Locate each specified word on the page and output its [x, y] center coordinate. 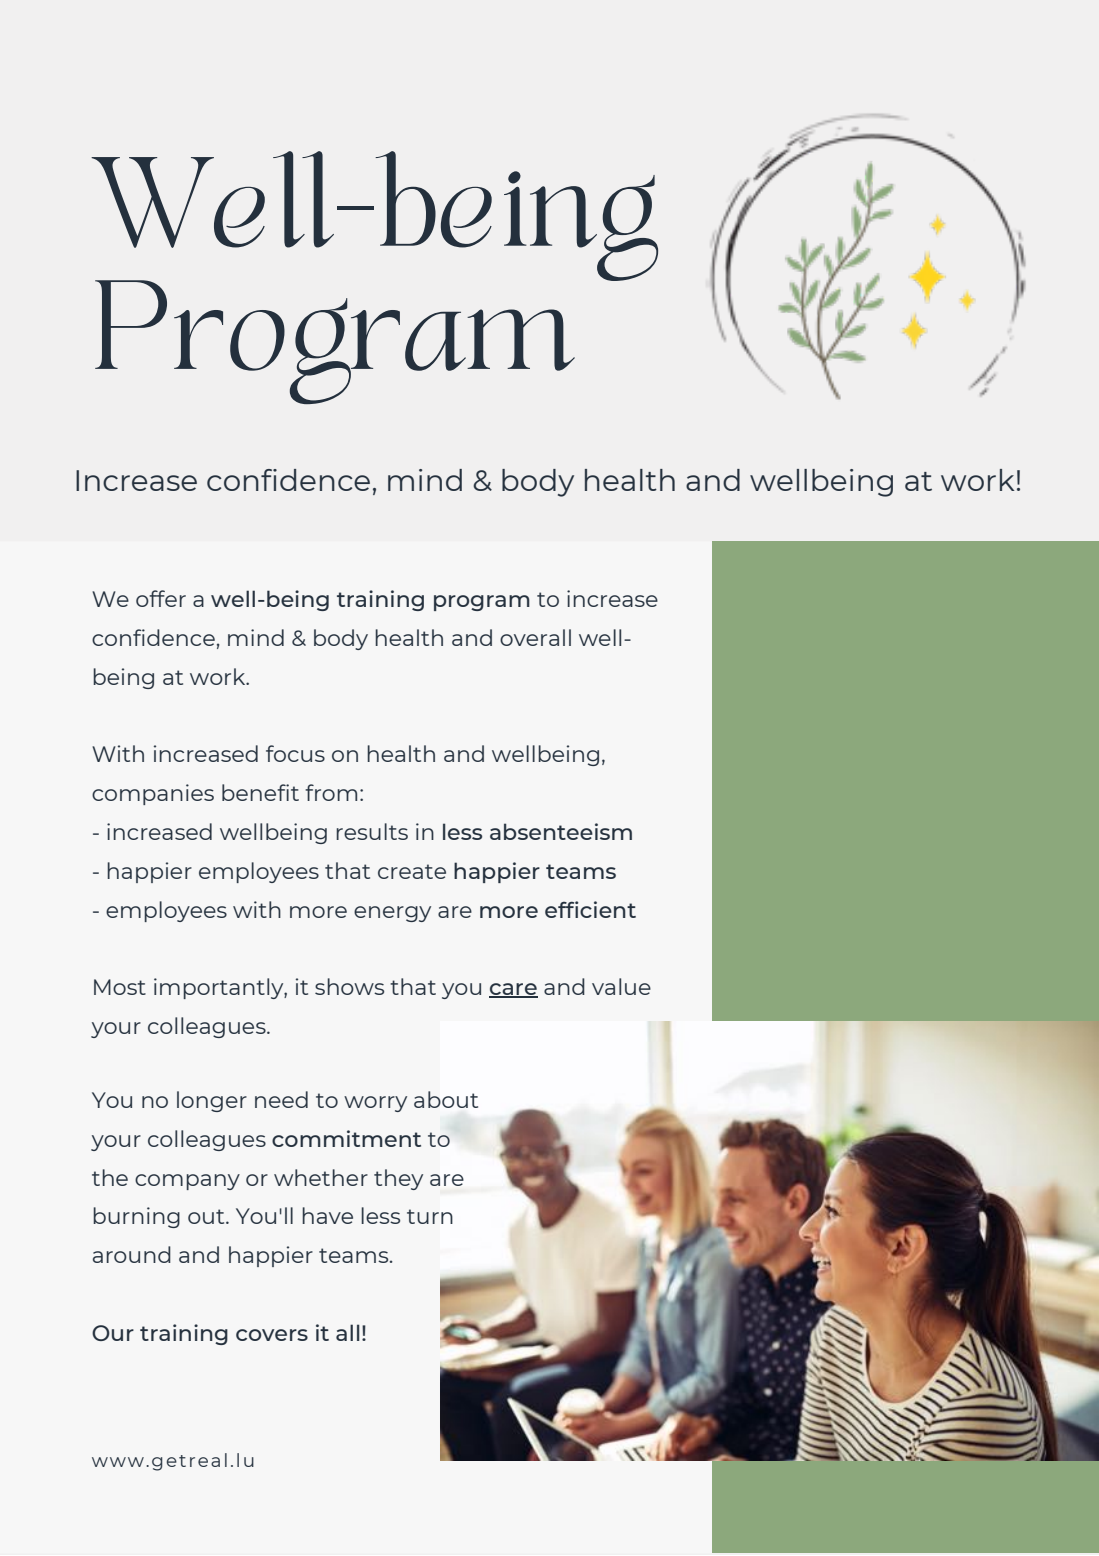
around [132, 1254]
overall [535, 637]
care [513, 990]
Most [120, 987]
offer [161, 598]
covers [272, 1335]
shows [349, 986]
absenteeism [561, 831]
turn [430, 1216]
